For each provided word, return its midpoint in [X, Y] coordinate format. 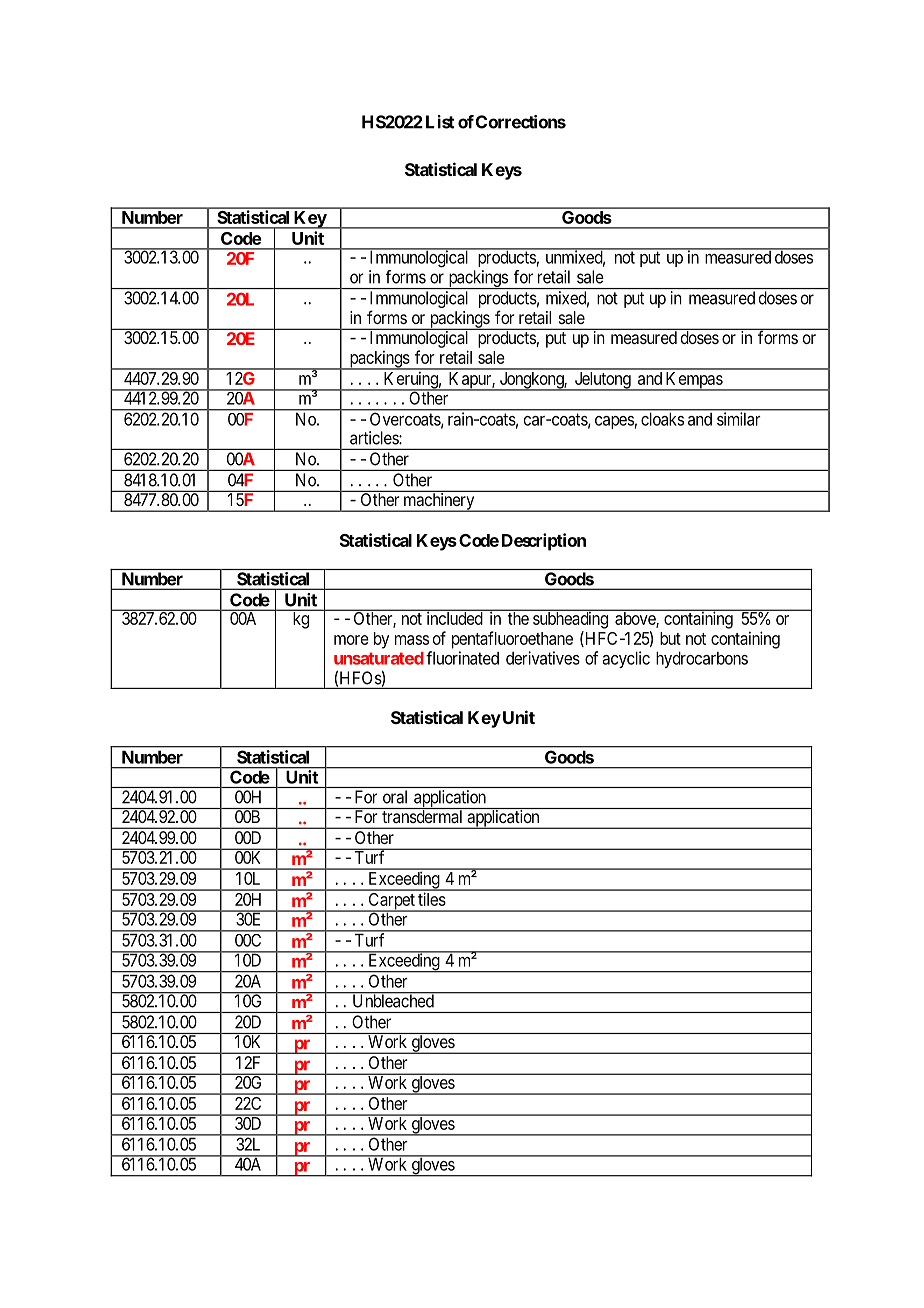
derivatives [543, 658]
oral [395, 797]
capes [614, 422]
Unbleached [393, 1000]
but [670, 638]
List [440, 122]
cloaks [662, 419]
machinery [439, 502]
